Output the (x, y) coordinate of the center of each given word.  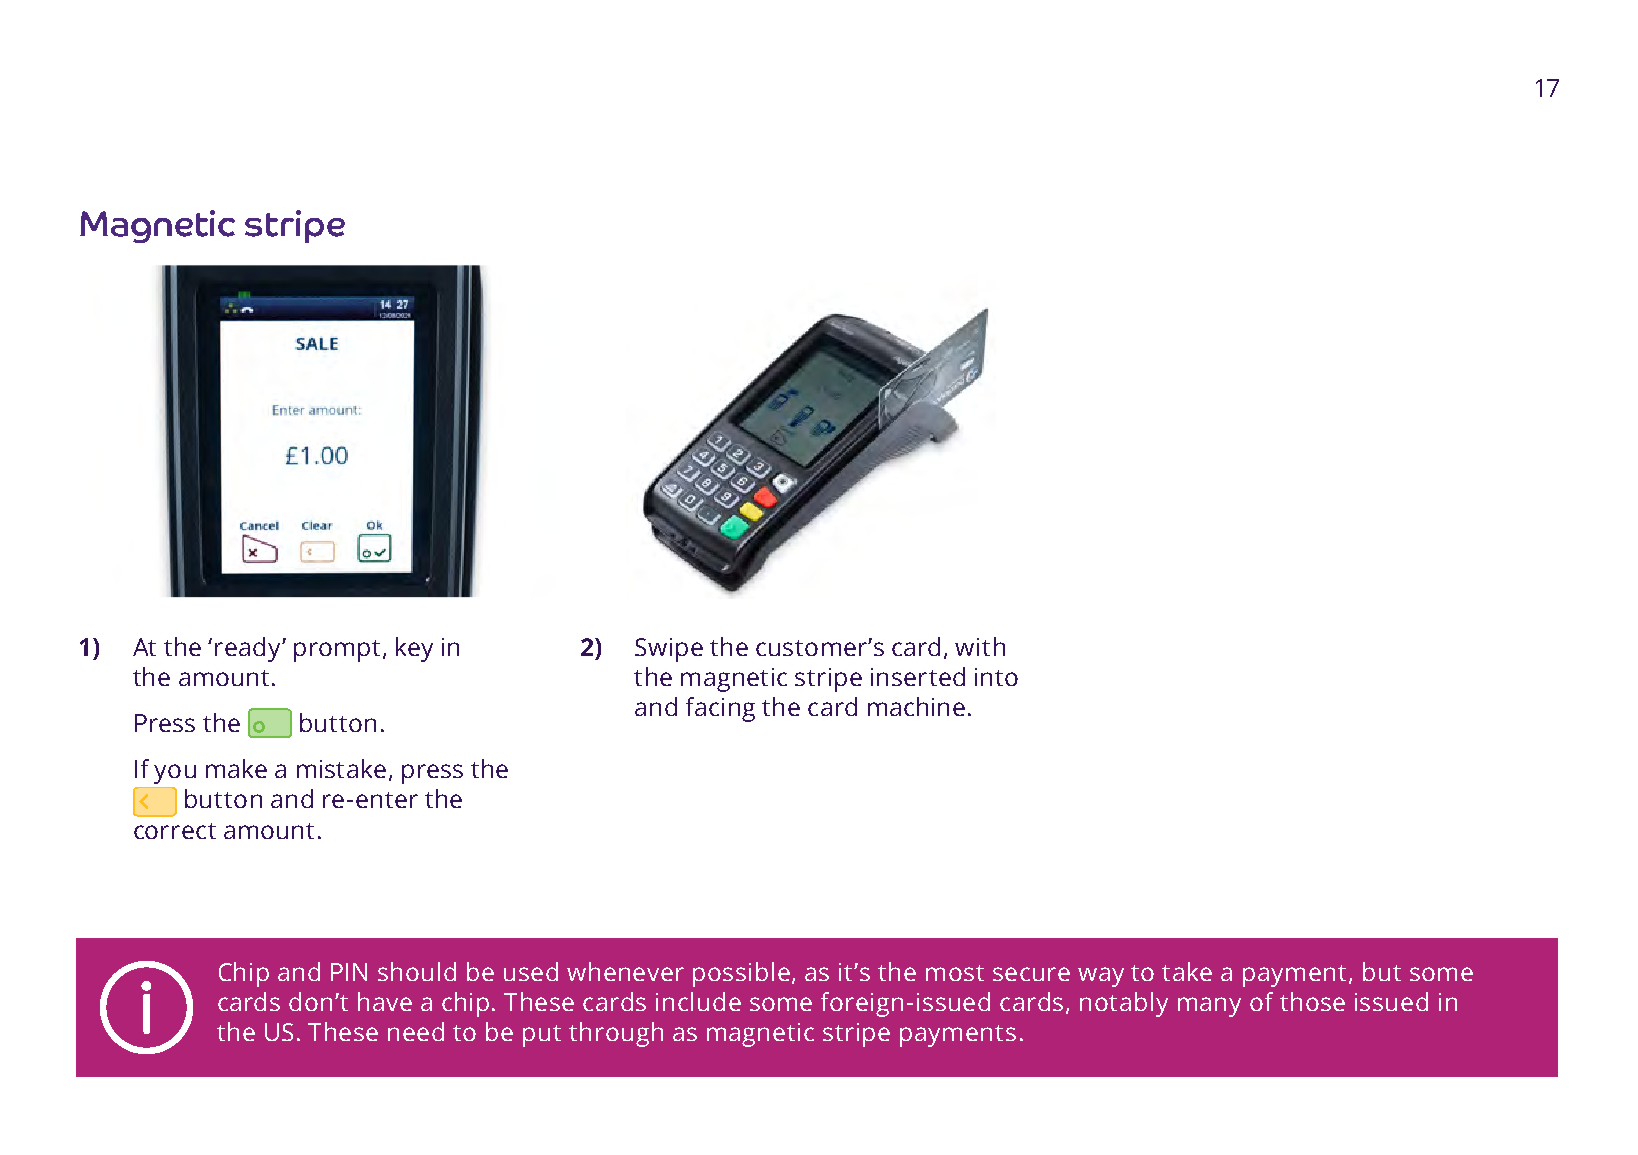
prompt (337, 651)
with (980, 646)
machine (916, 706)
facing (720, 709)
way (1101, 977)
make (236, 768)
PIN (349, 972)
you (175, 774)
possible (741, 974)
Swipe (669, 650)
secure (1031, 974)
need (416, 1031)
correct (175, 831)
